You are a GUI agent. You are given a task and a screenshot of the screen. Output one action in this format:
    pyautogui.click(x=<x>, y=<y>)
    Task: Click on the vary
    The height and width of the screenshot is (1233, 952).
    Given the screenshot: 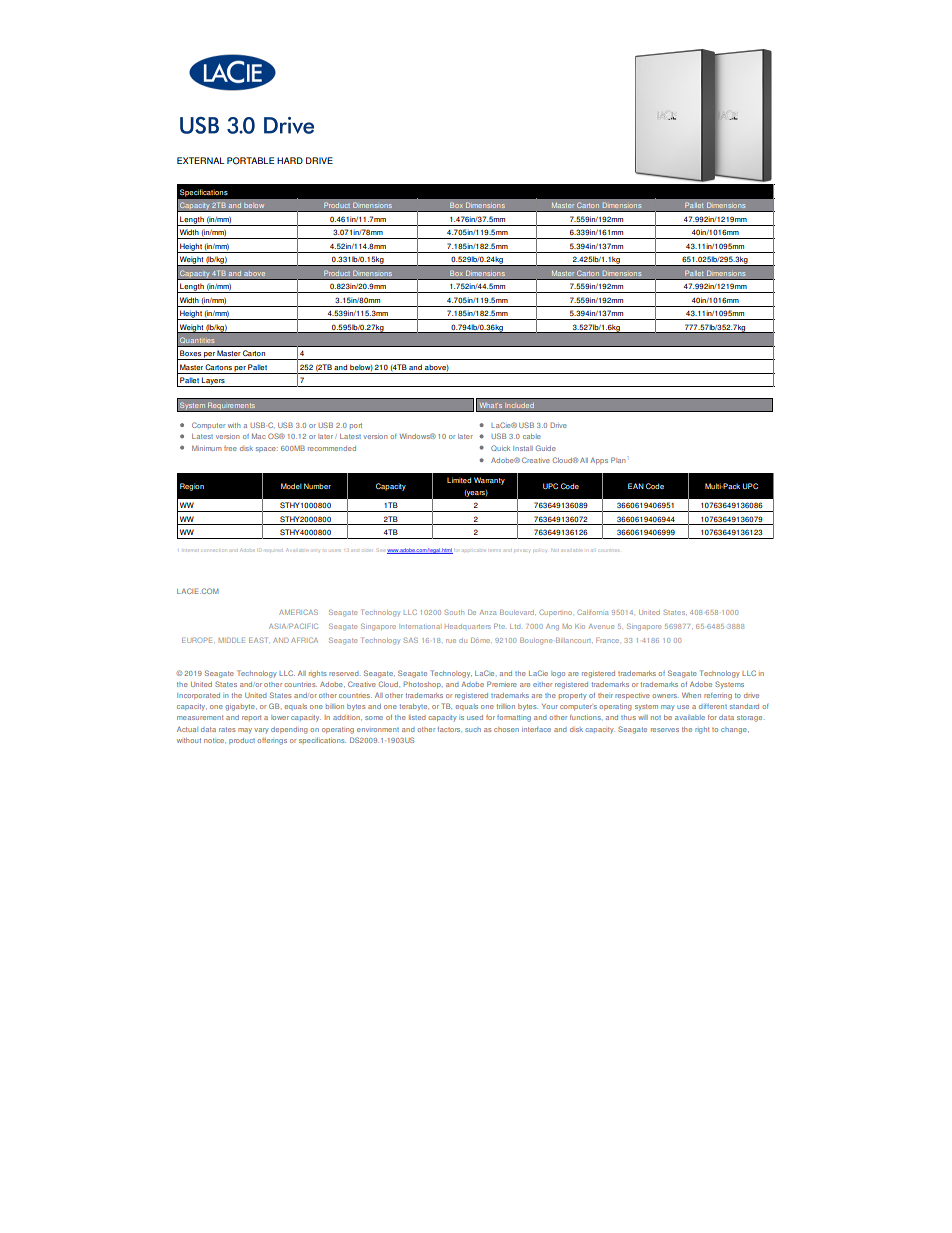 What is the action you would take?
    pyautogui.click(x=261, y=731)
